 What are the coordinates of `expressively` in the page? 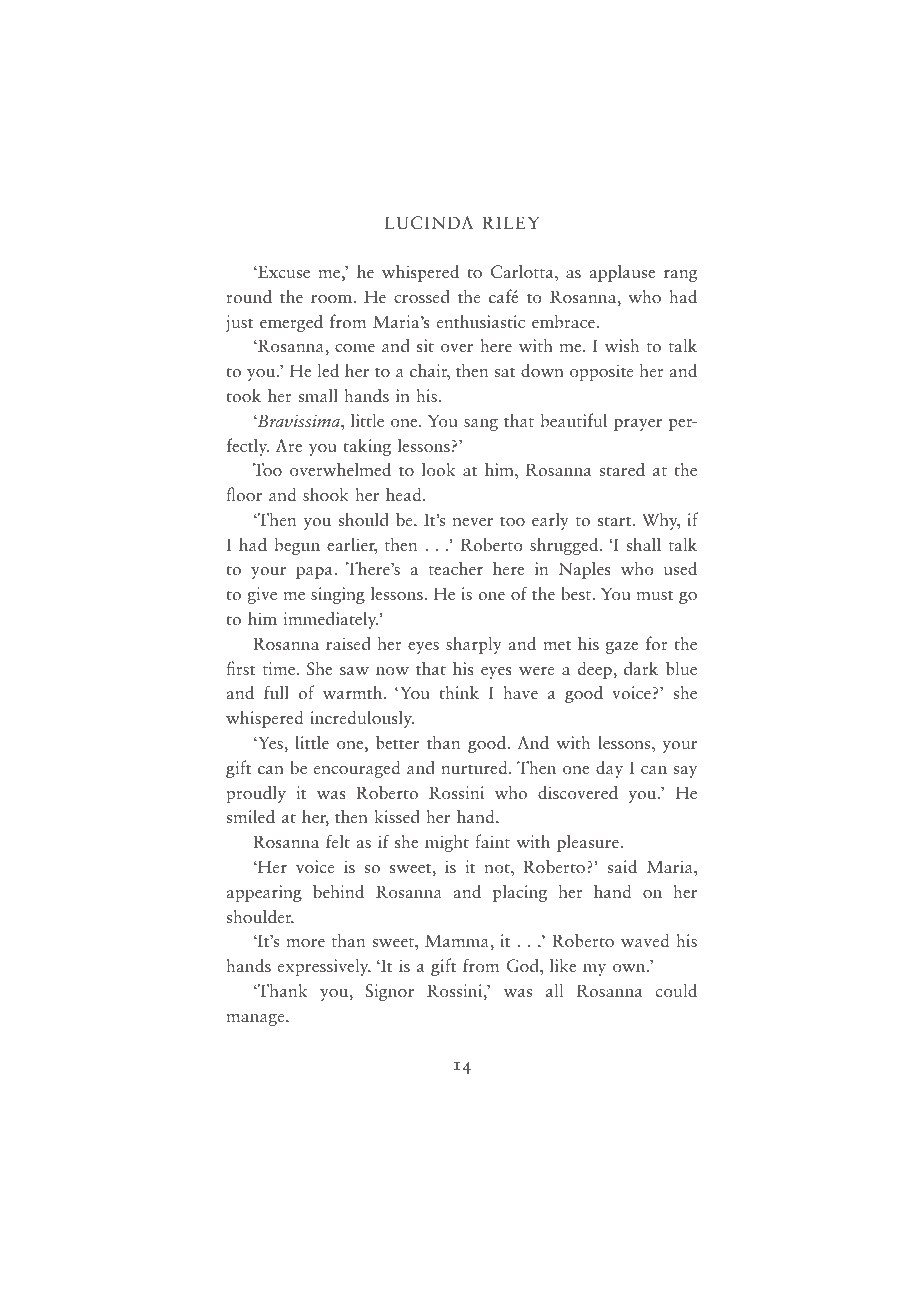 It's located at (324, 967).
